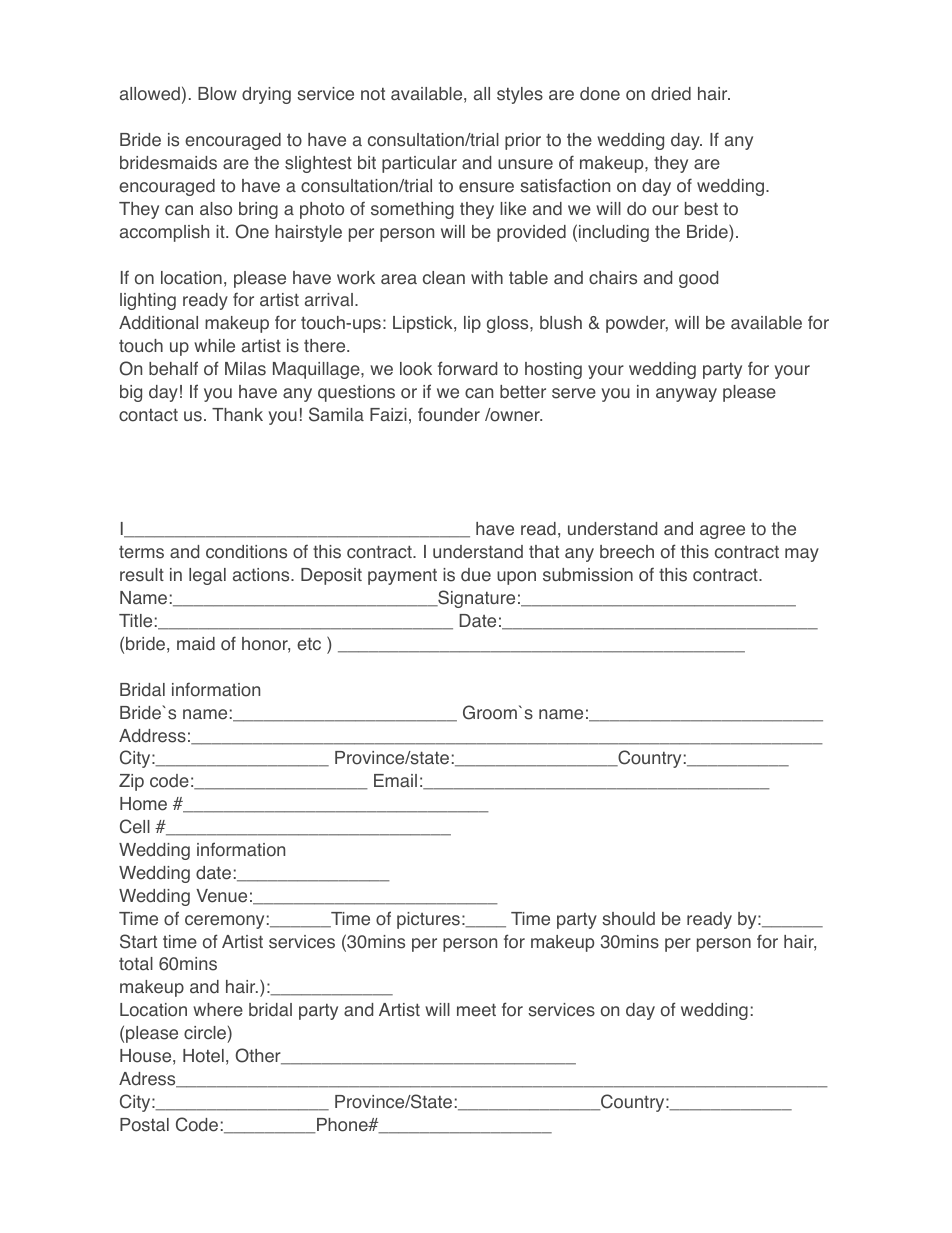 This image has height=1233, width=952. Describe the element at coordinates (686, 395) in the image. I see `anyway` at that location.
